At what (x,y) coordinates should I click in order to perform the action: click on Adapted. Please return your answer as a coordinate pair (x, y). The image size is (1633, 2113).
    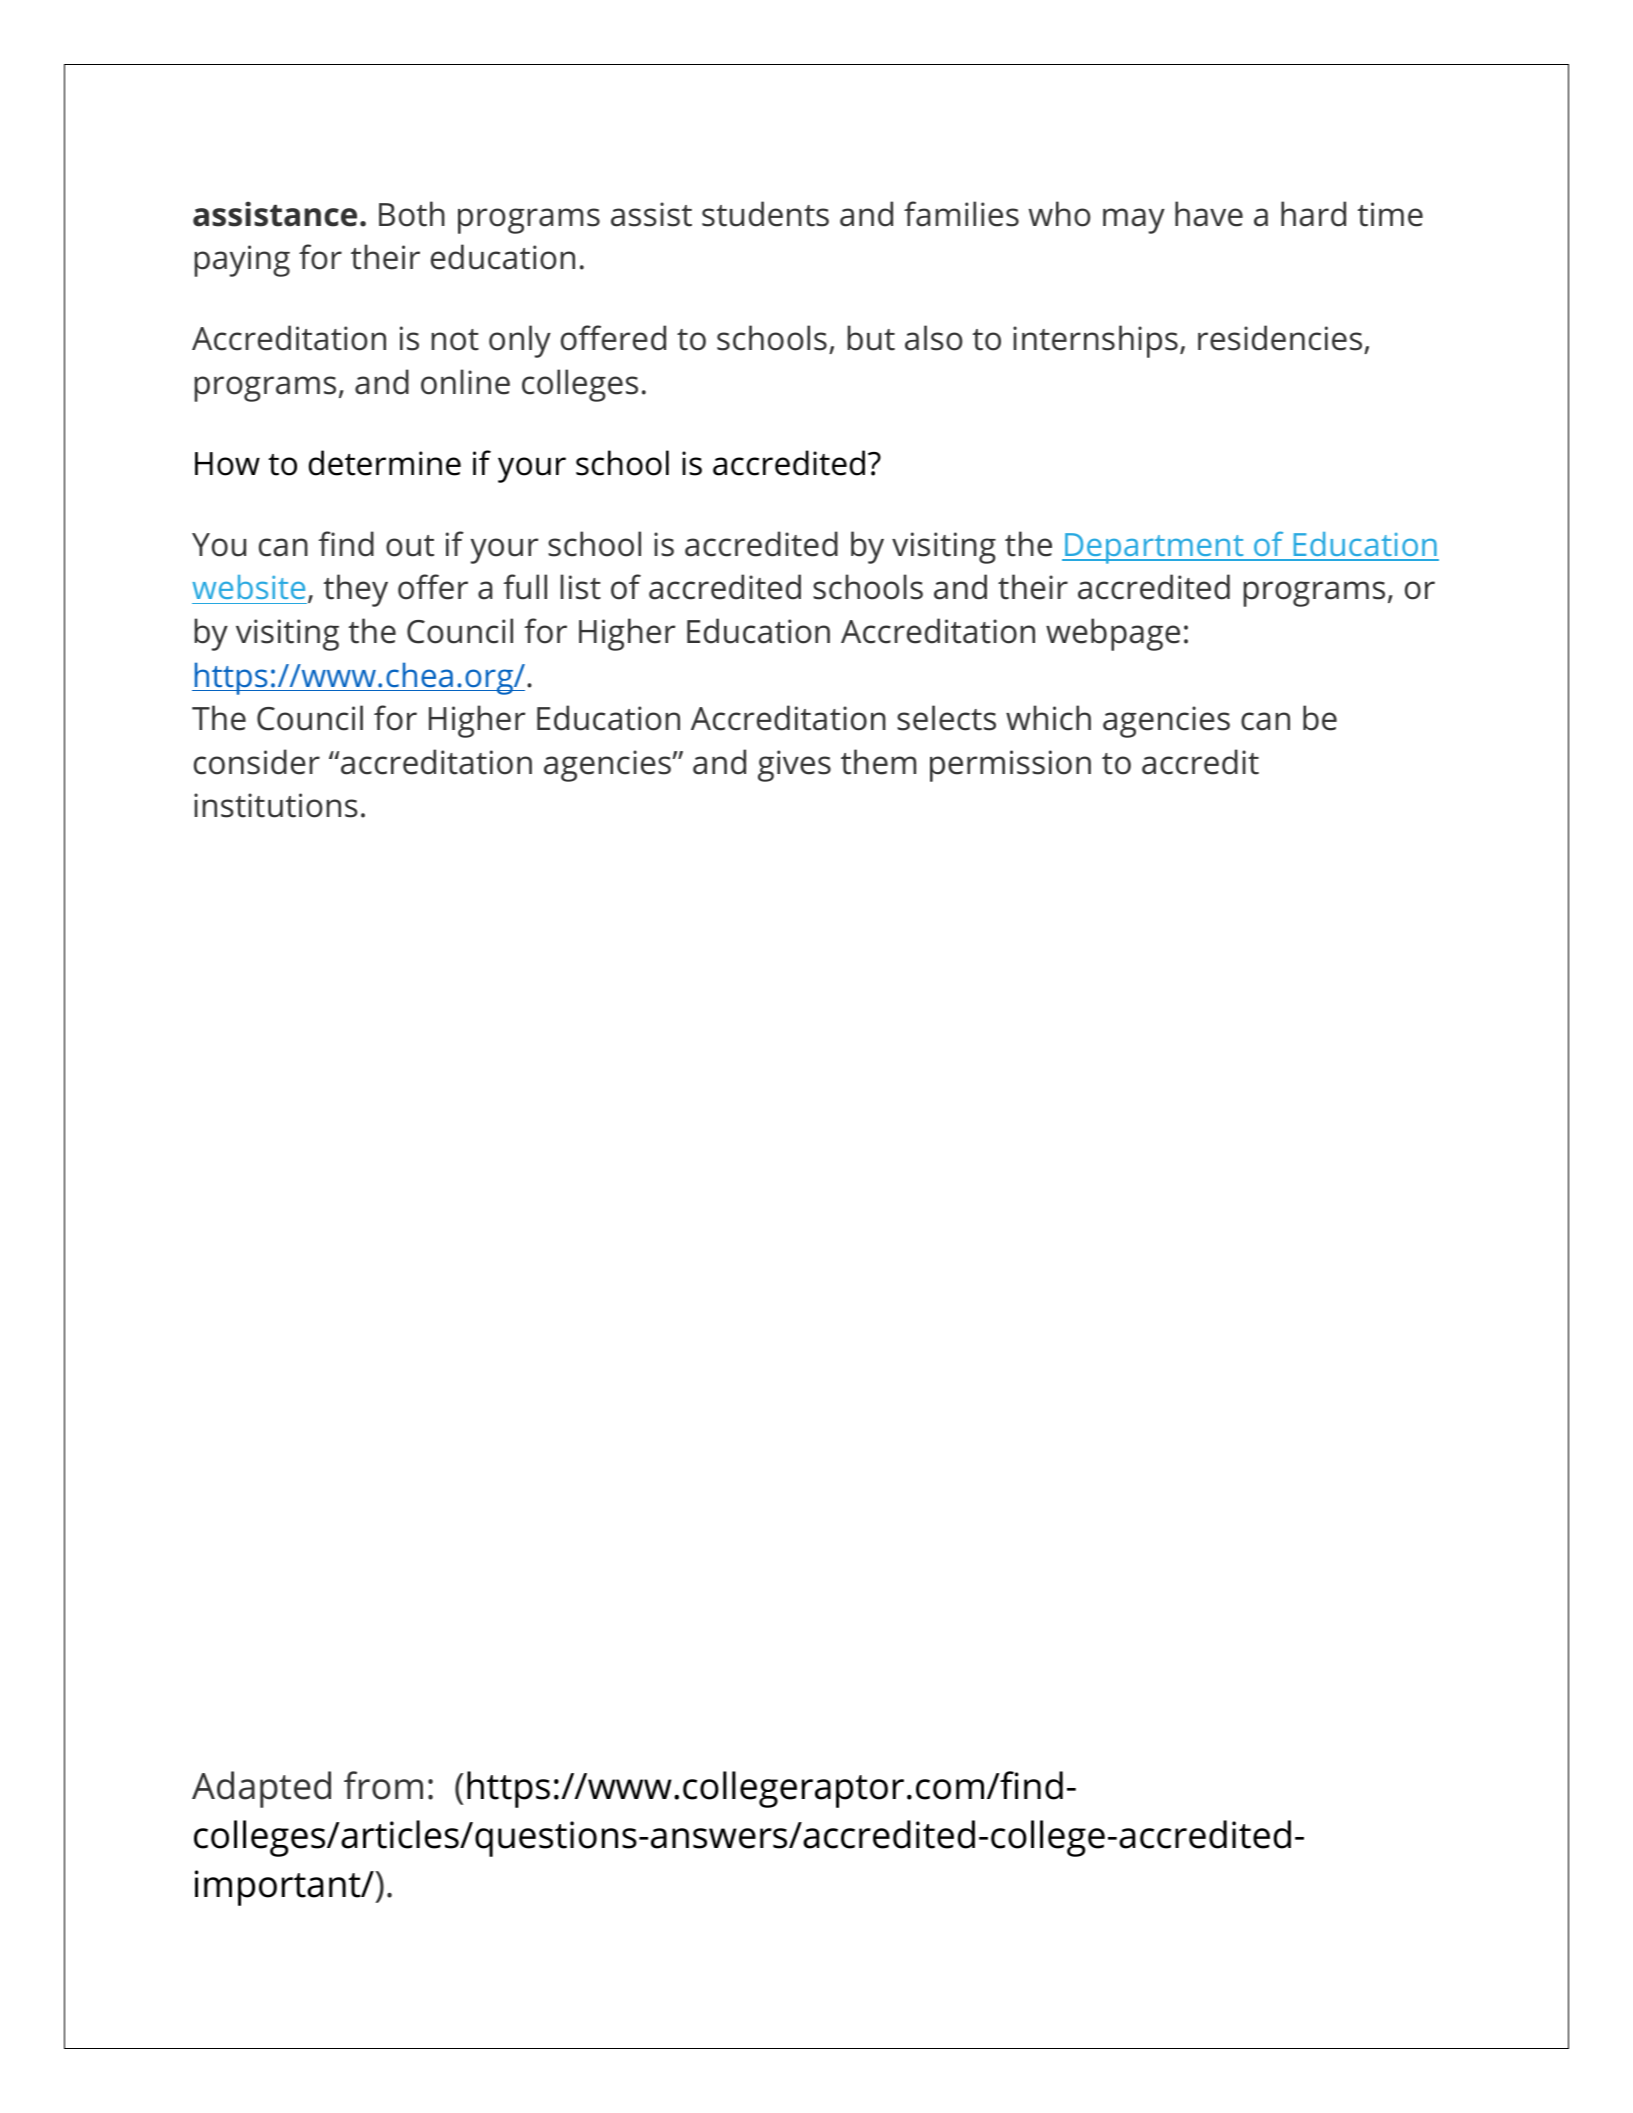
    Looking at the image, I should click on (261, 1789).
